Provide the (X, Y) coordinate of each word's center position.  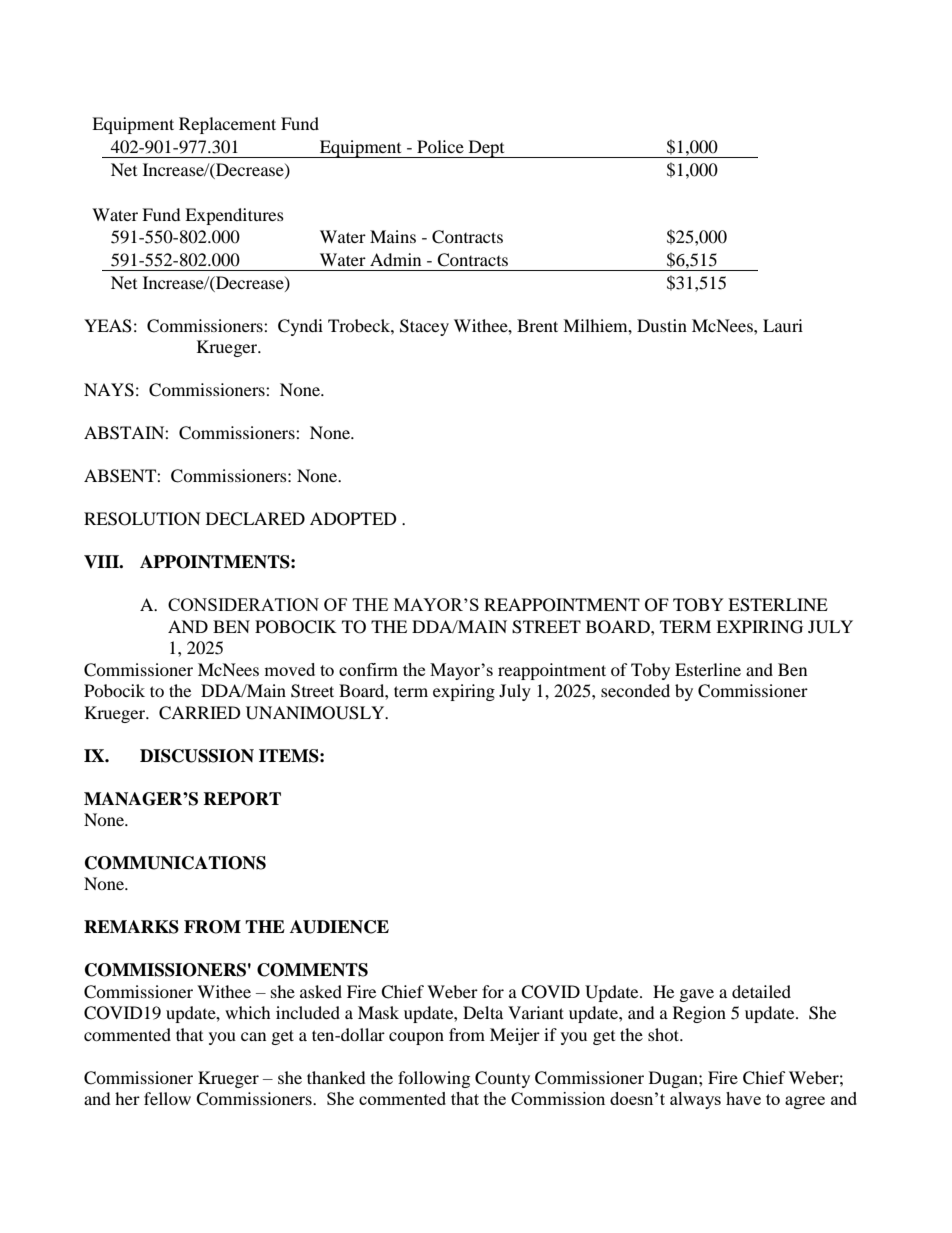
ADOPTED (353, 519)
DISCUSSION (197, 756)
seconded (635, 690)
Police (440, 146)
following (434, 1079)
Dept (486, 149)
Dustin (662, 325)
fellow (167, 1098)
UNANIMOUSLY (316, 713)
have (743, 1098)
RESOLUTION (142, 519)
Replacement (227, 125)
